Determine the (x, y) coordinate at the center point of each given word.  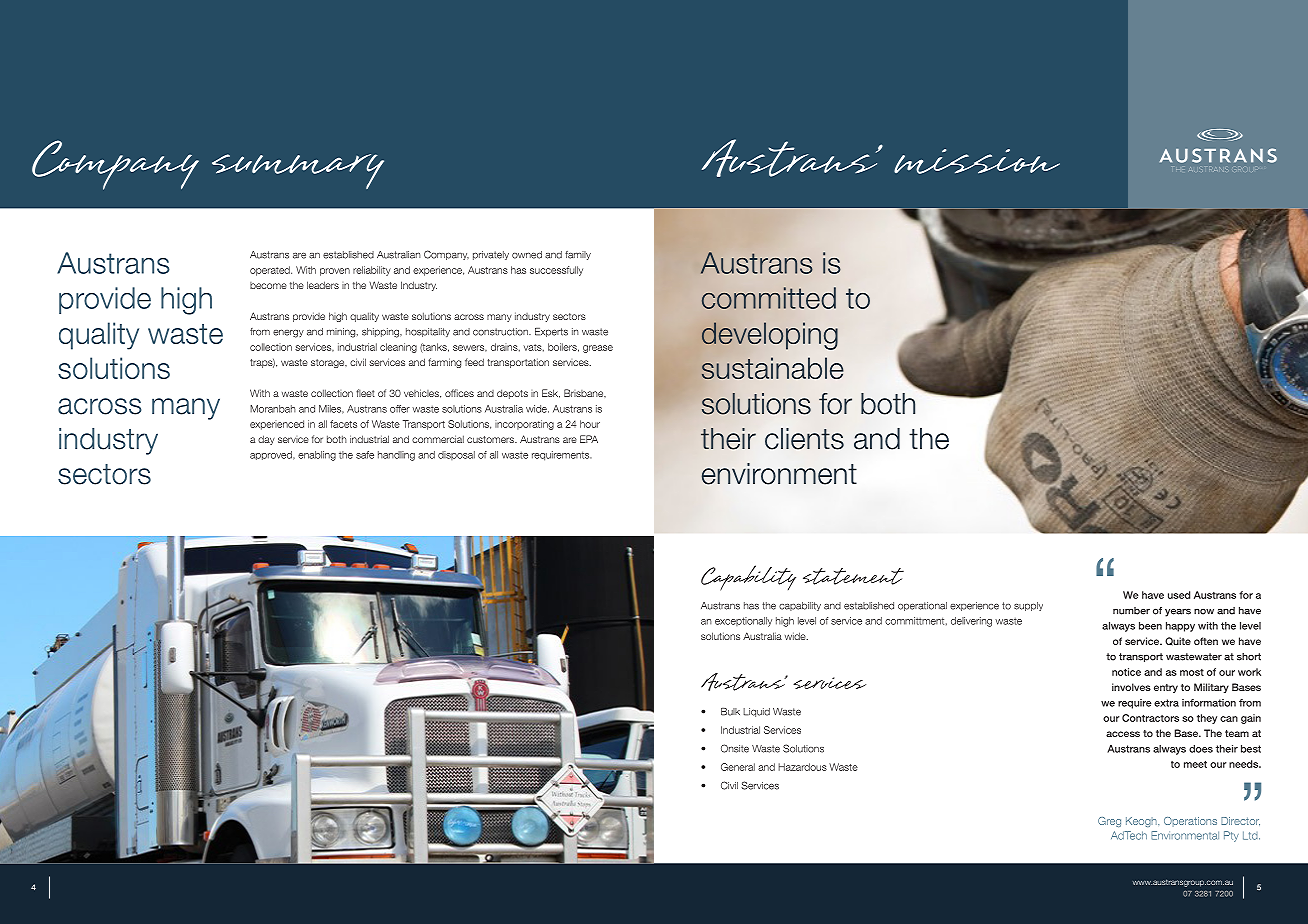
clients (804, 439)
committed (769, 298)
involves (1131, 687)
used (1179, 595)
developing (770, 336)
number (1131, 611)
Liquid (756, 712)
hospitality (428, 332)
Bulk (730, 712)
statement (853, 576)
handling (396, 456)
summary (298, 171)
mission (977, 161)
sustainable (772, 368)
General (738, 767)
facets (343, 424)
